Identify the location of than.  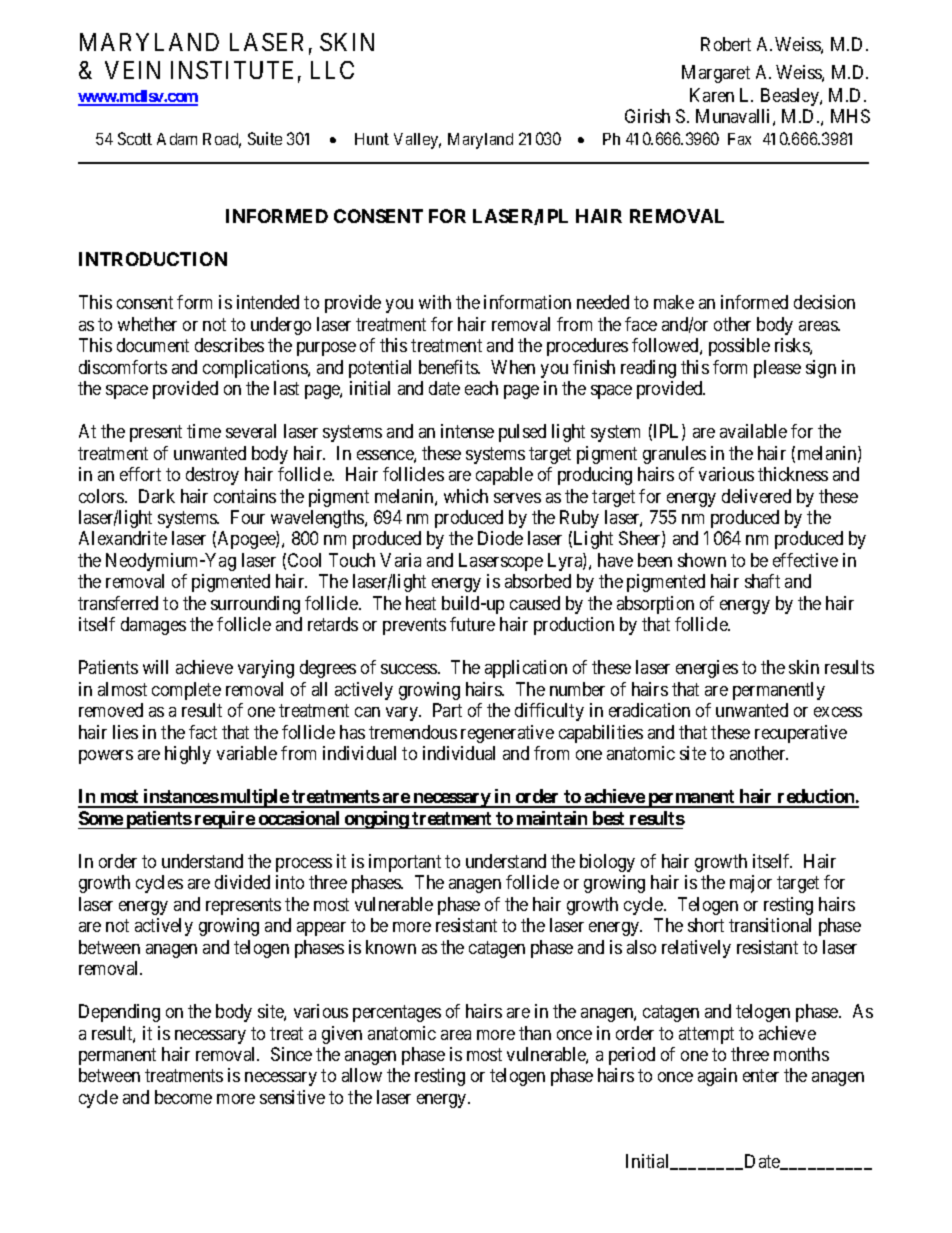
(535, 1033).
